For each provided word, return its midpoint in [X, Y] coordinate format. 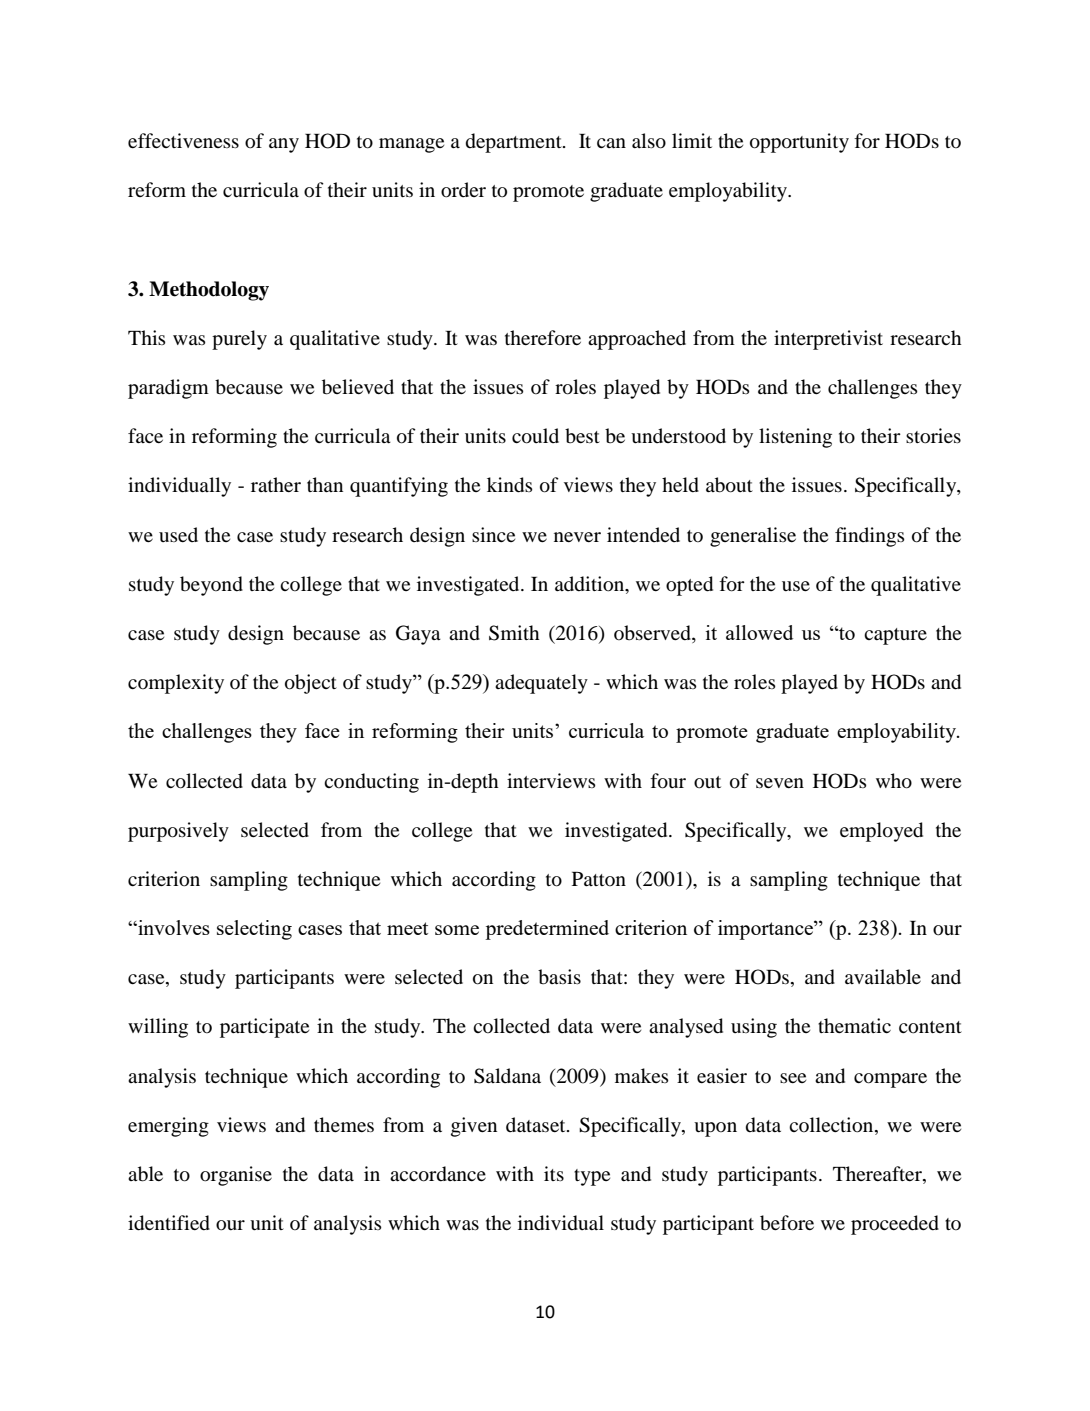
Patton [599, 879]
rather [276, 484]
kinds [510, 485]
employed [881, 832]
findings [870, 537]
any [284, 145]
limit [692, 140]
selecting [254, 930]
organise [236, 1176]
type [592, 1177]
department [515, 143]
